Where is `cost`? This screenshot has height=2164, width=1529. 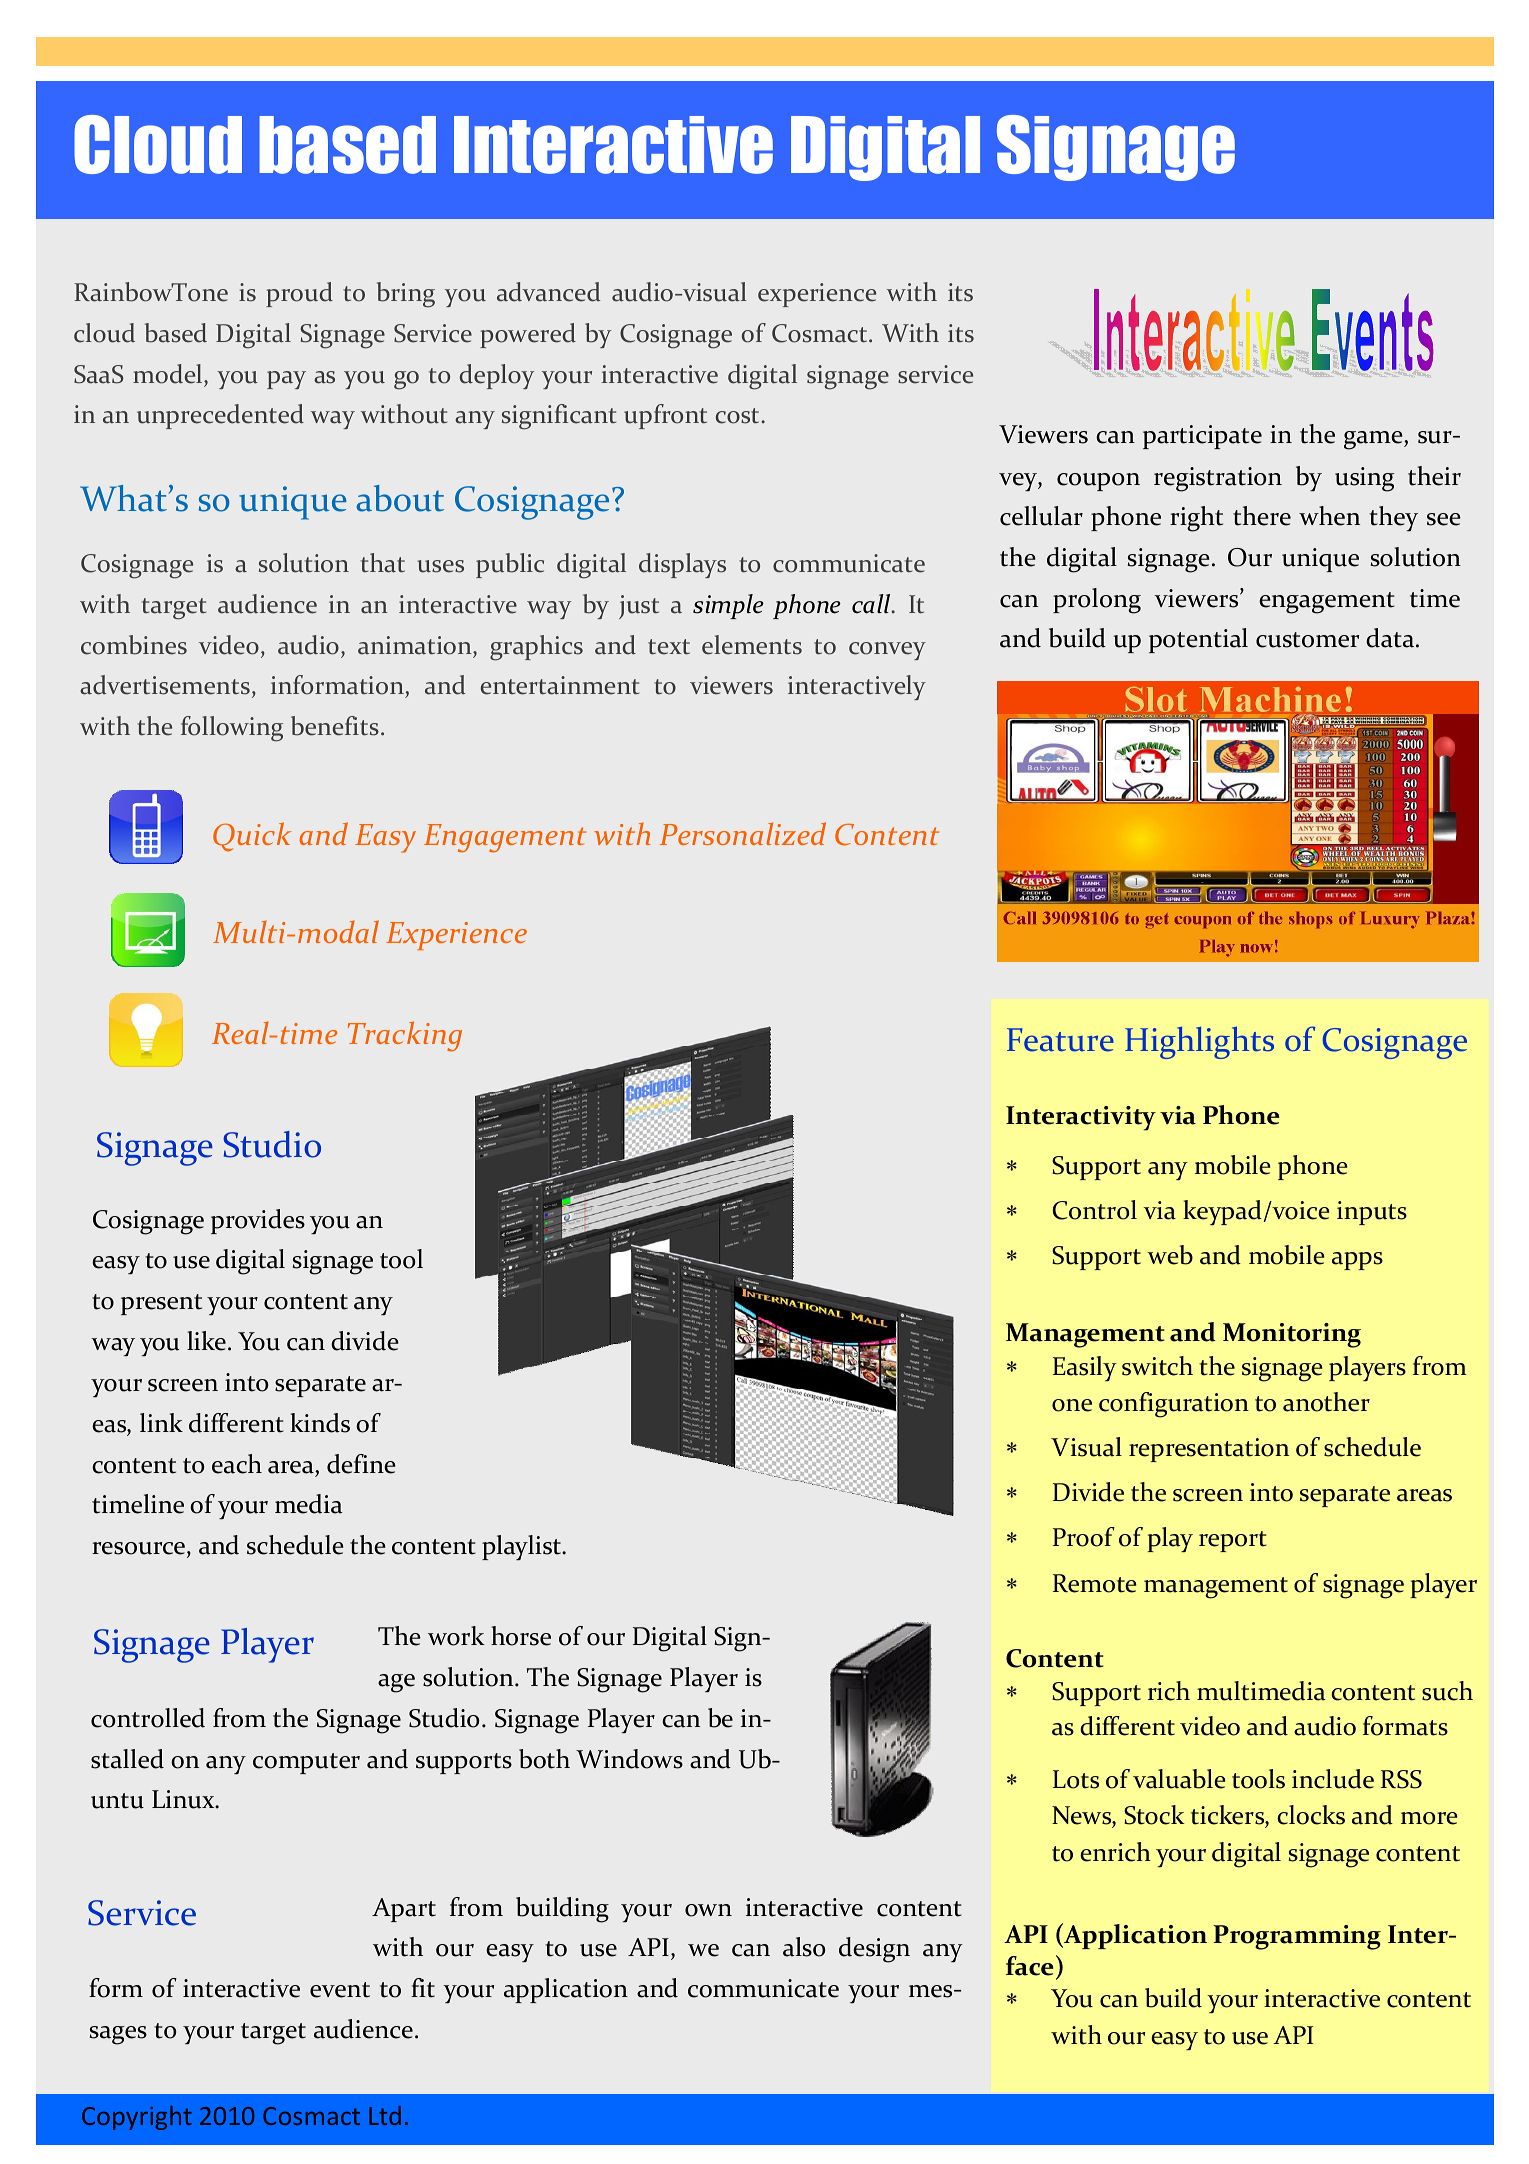
cost is located at coordinates (739, 416).
